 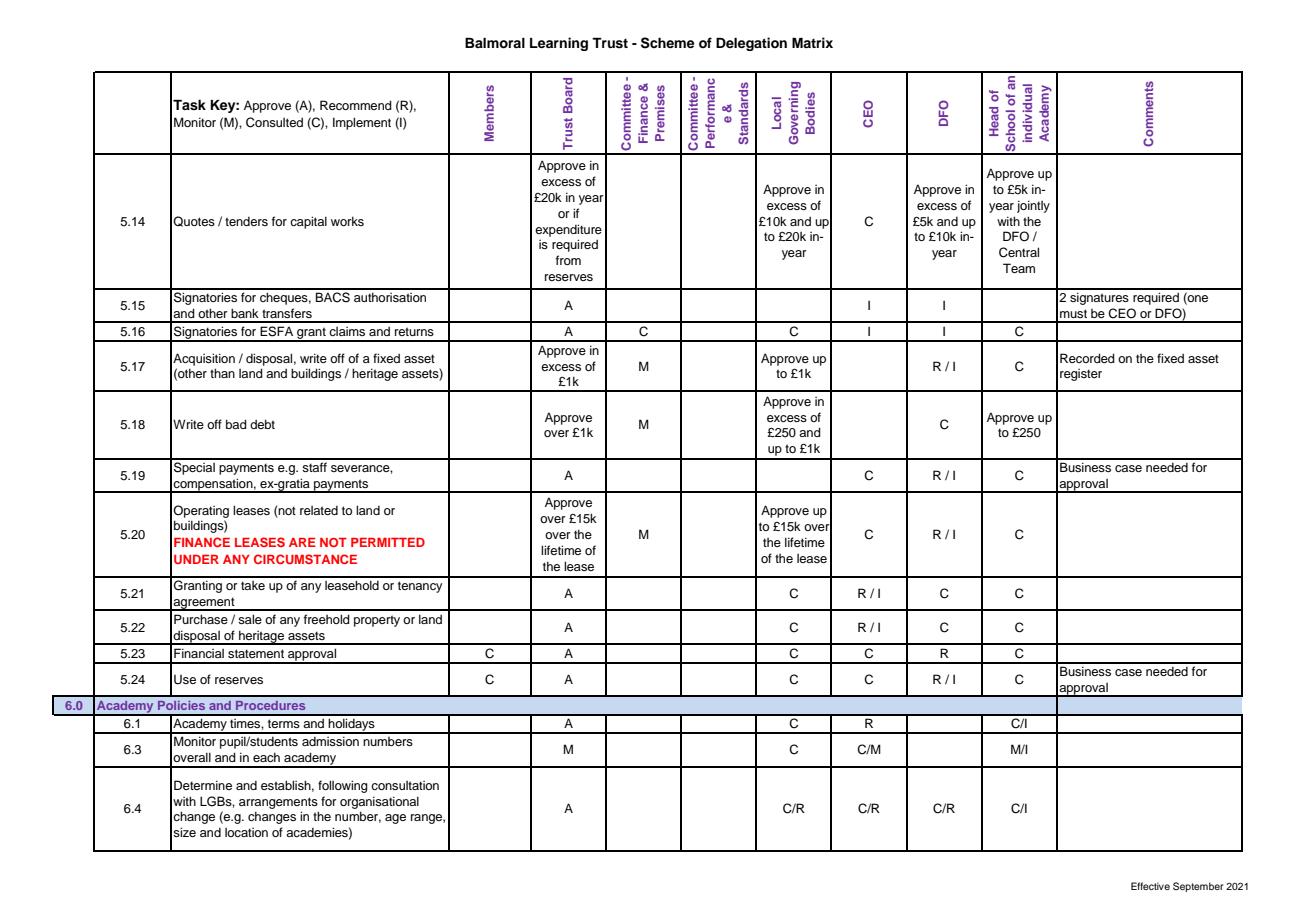 What do you see at coordinates (812, 42) in the screenshot?
I see `Matrix` at bounding box center [812, 42].
